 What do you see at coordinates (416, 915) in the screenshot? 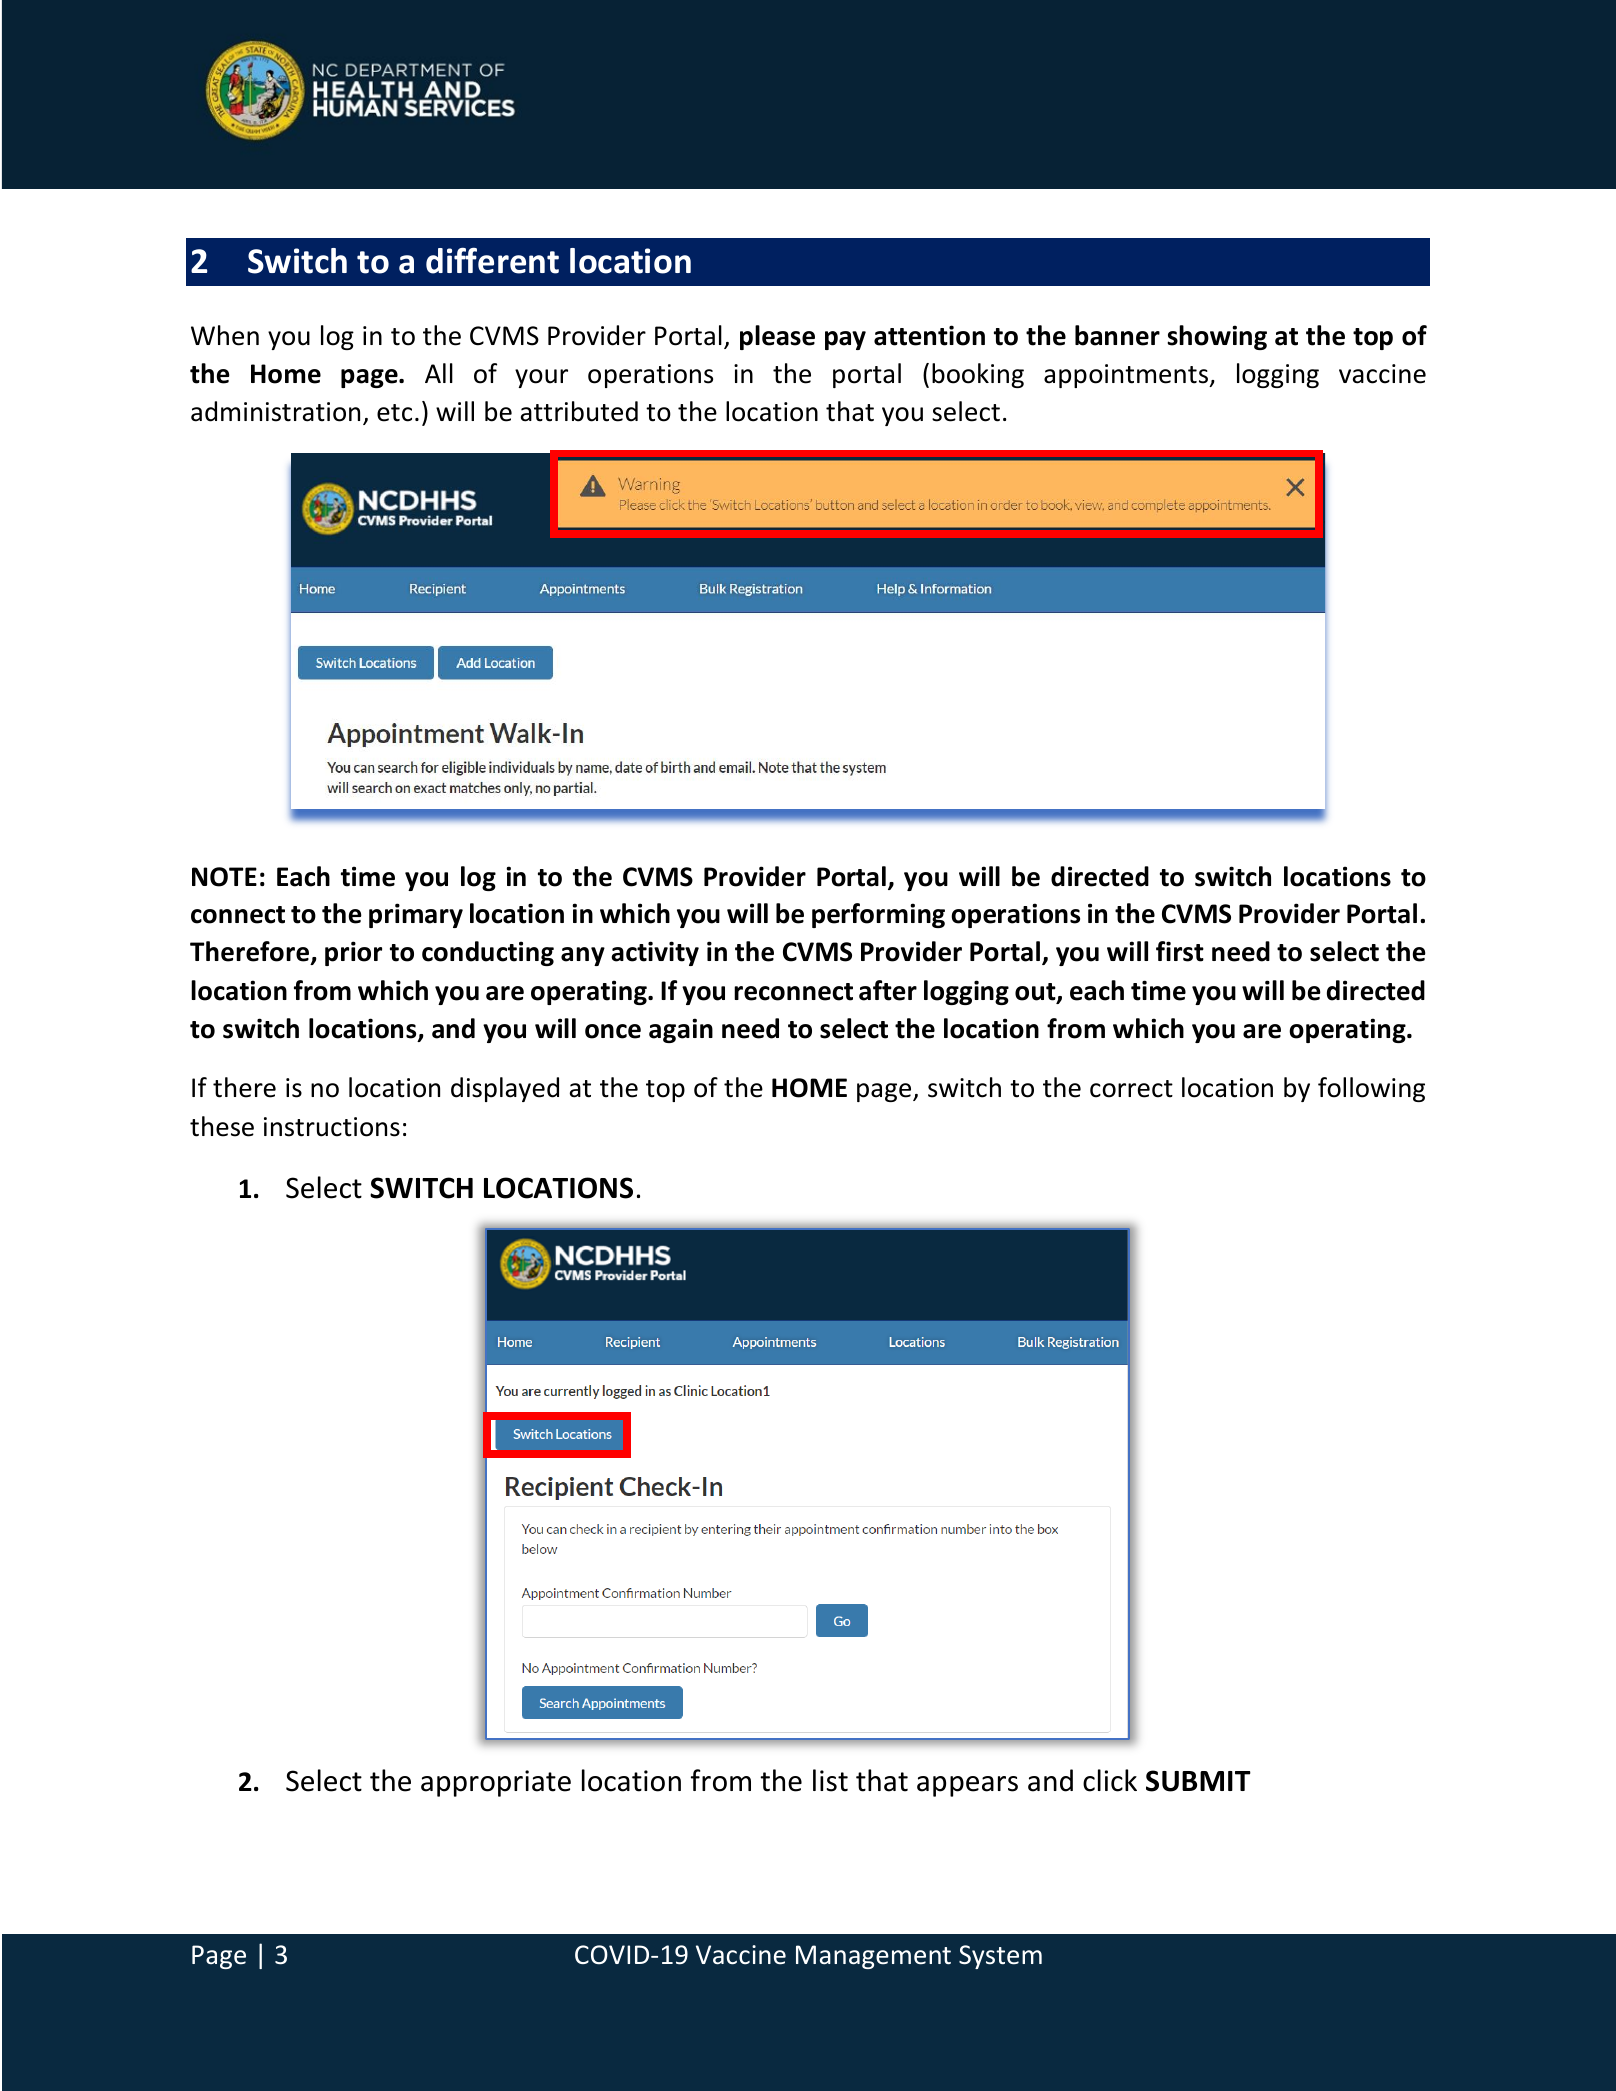
I see `primary` at bounding box center [416, 915].
